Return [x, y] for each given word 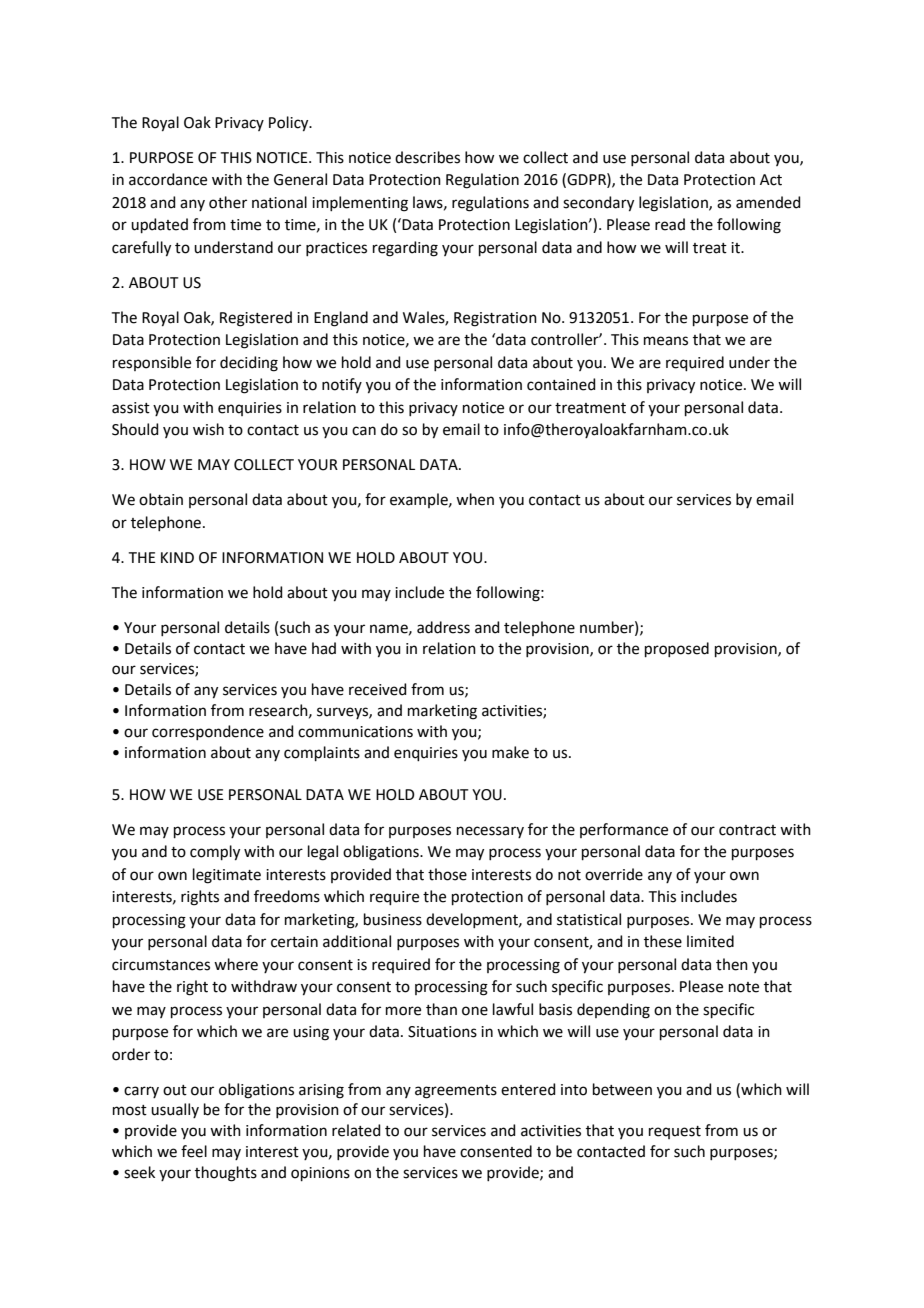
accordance [168, 179]
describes [427, 157]
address [443, 627]
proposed [677, 649]
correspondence [208, 732]
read [670, 224]
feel [194, 1151]
